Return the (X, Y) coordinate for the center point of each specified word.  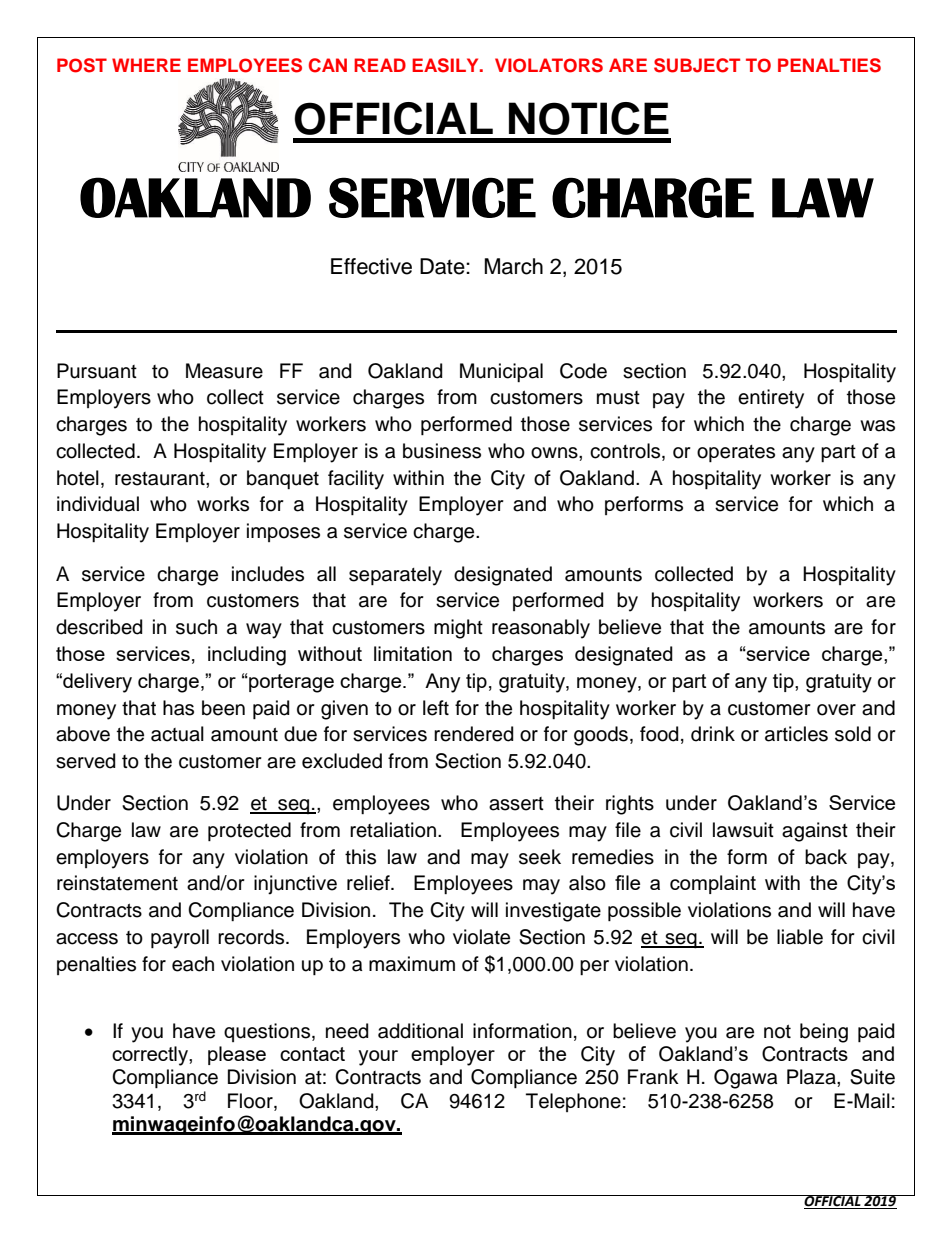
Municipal (501, 372)
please (237, 1055)
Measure (224, 371)
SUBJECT (697, 65)
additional (420, 1031)
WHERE (146, 65)
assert (516, 804)
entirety (771, 399)
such (196, 627)
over (836, 710)
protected (249, 831)
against (815, 832)
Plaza (812, 1077)
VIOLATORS (549, 65)
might (458, 629)
